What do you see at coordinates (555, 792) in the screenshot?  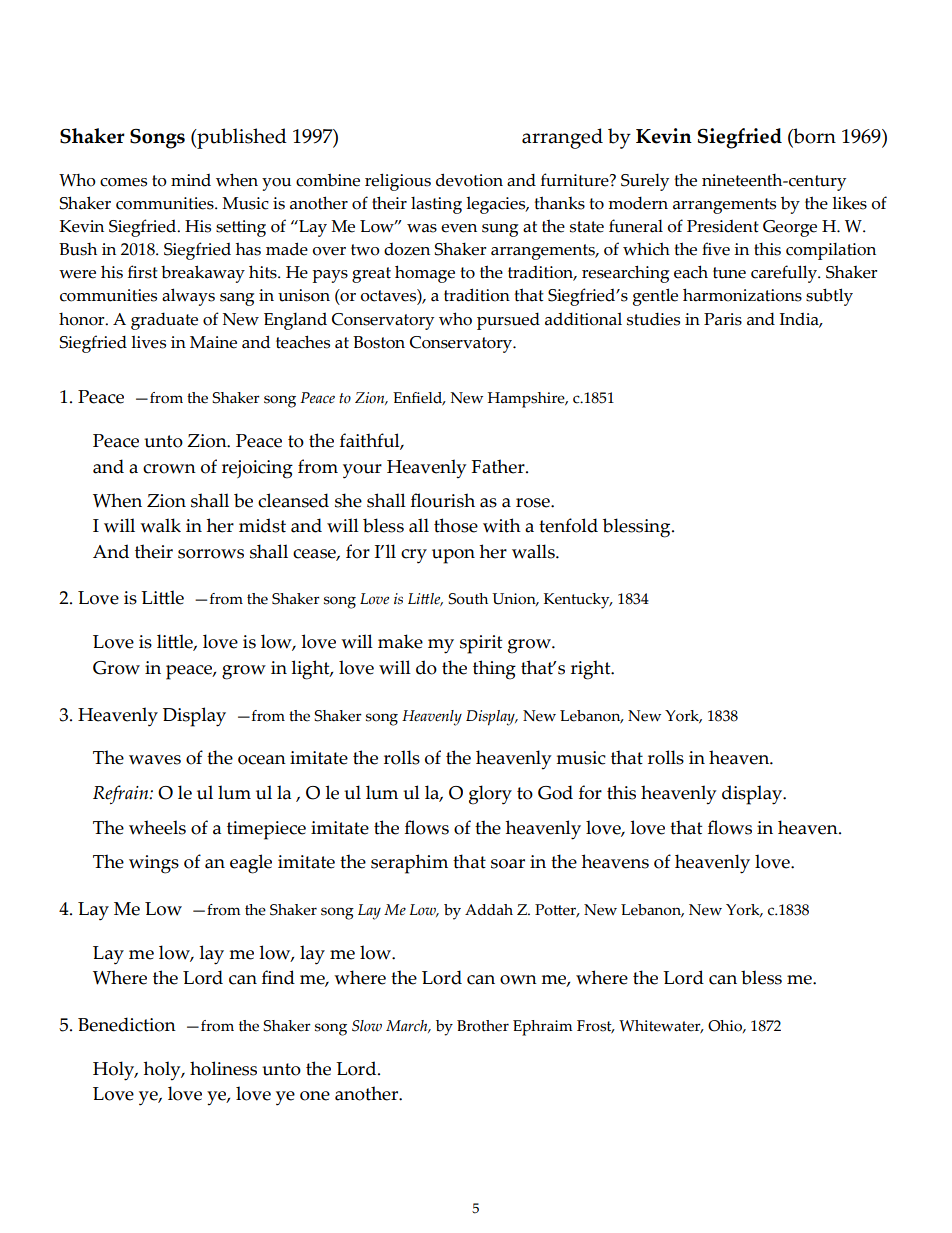 I see `God` at bounding box center [555, 792].
